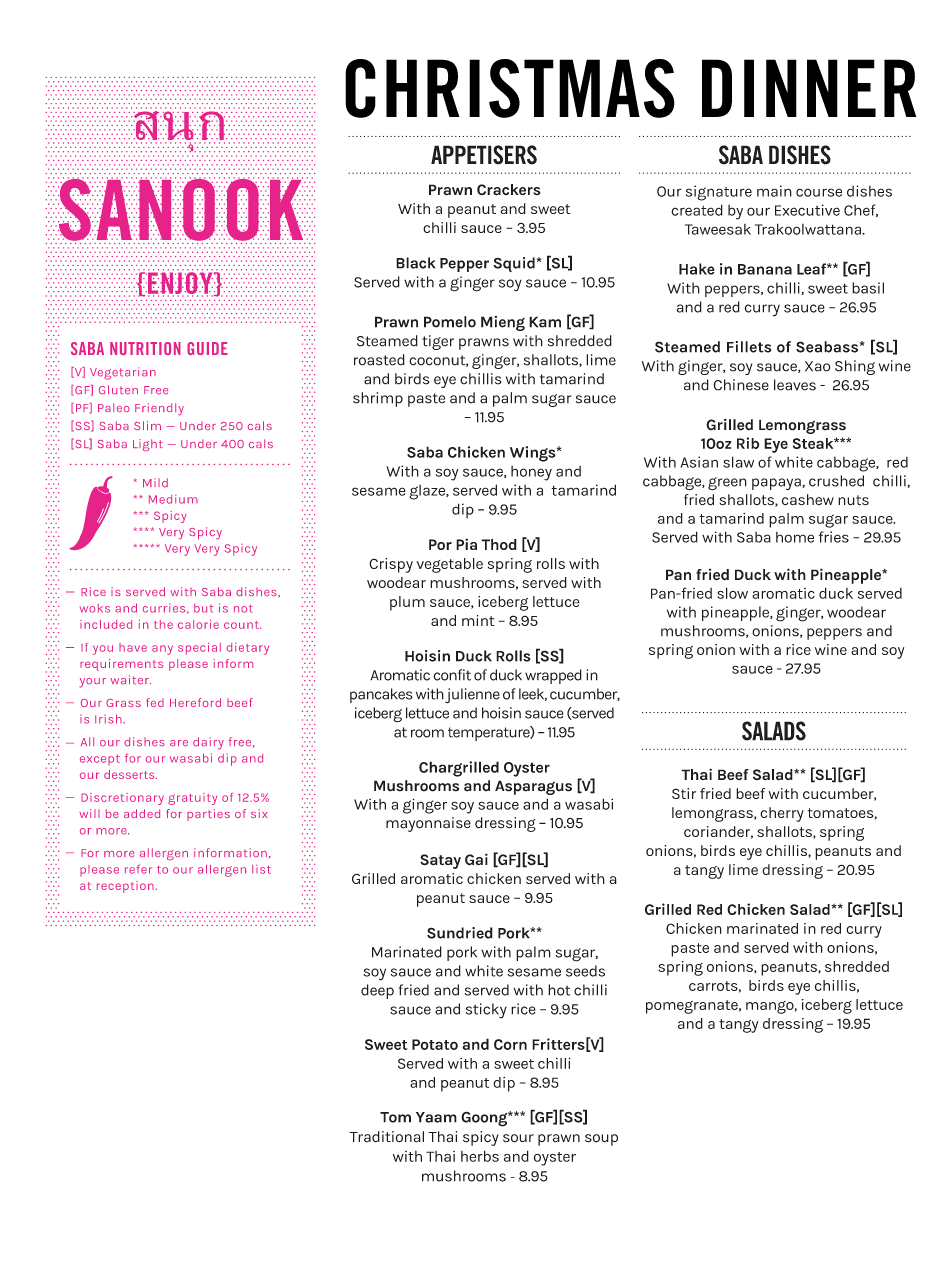 The height and width of the screenshot is (1288, 942). What do you see at coordinates (415, 263) in the screenshot?
I see `Black` at bounding box center [415, 263].
